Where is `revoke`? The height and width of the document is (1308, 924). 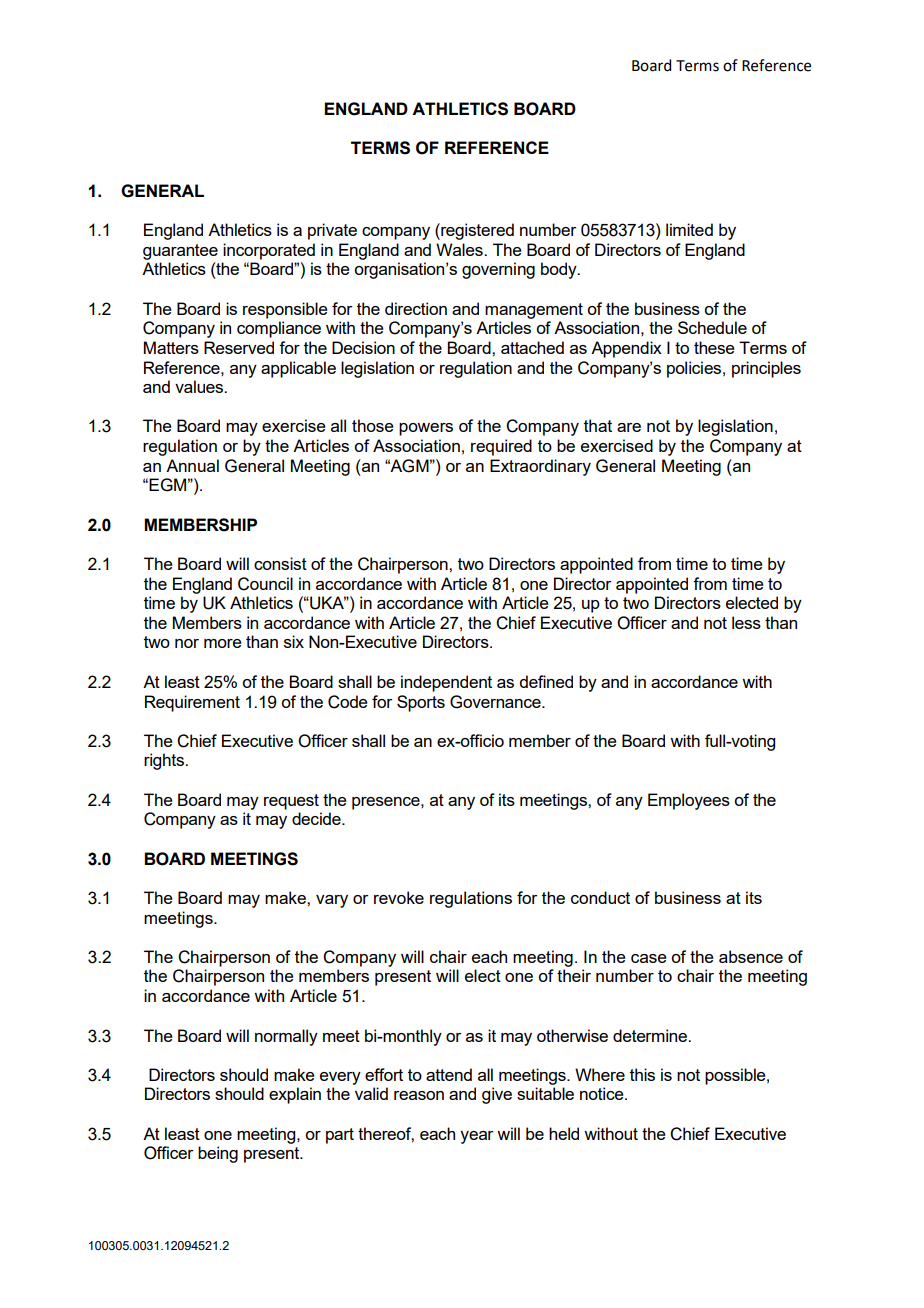 revoke is located at coordinates (399, 897).
